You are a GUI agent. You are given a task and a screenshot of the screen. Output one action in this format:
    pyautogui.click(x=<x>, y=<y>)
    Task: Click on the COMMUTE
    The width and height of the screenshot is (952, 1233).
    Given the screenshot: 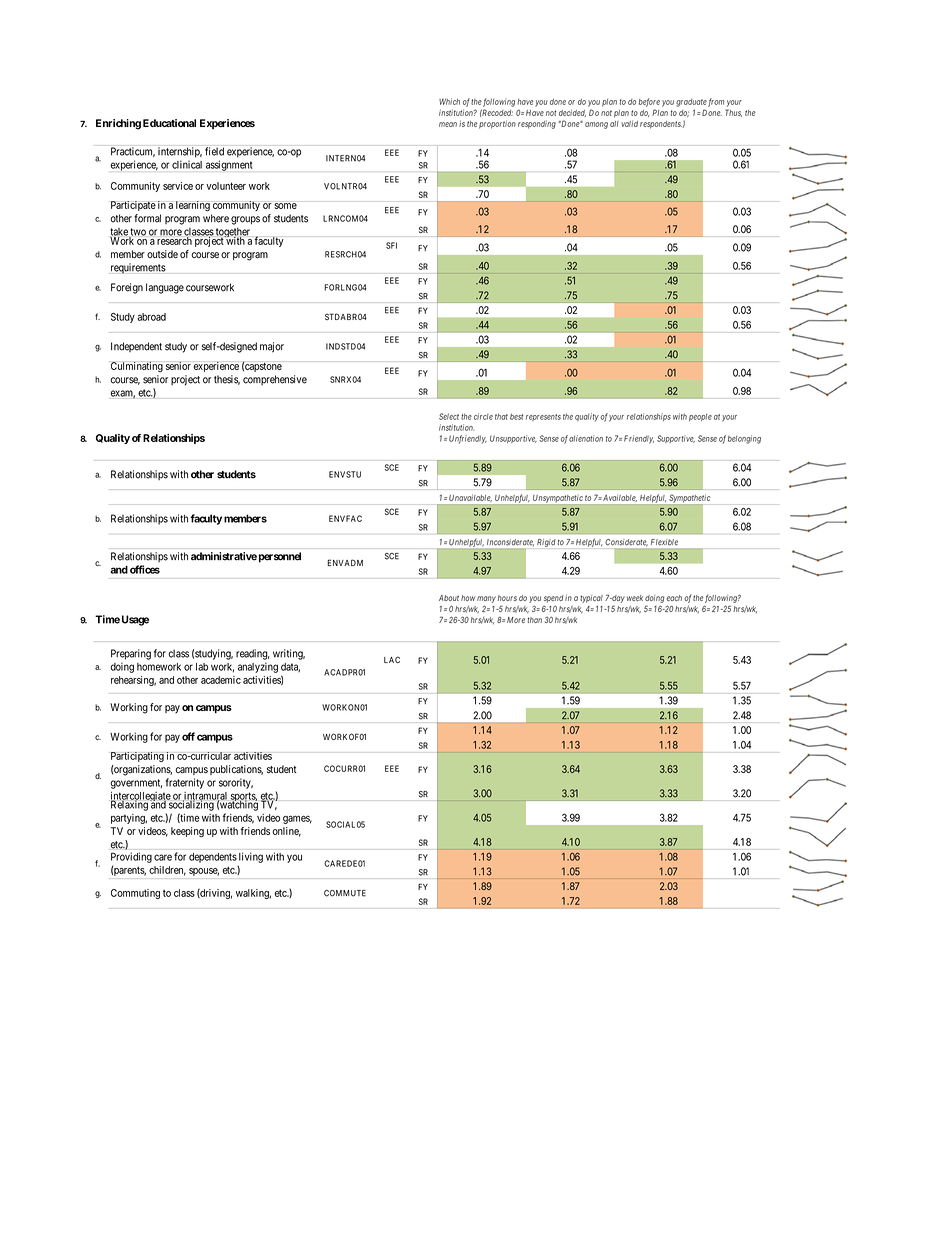 What is the action you would take?
    pyautogui.click(x=345, y=893)
